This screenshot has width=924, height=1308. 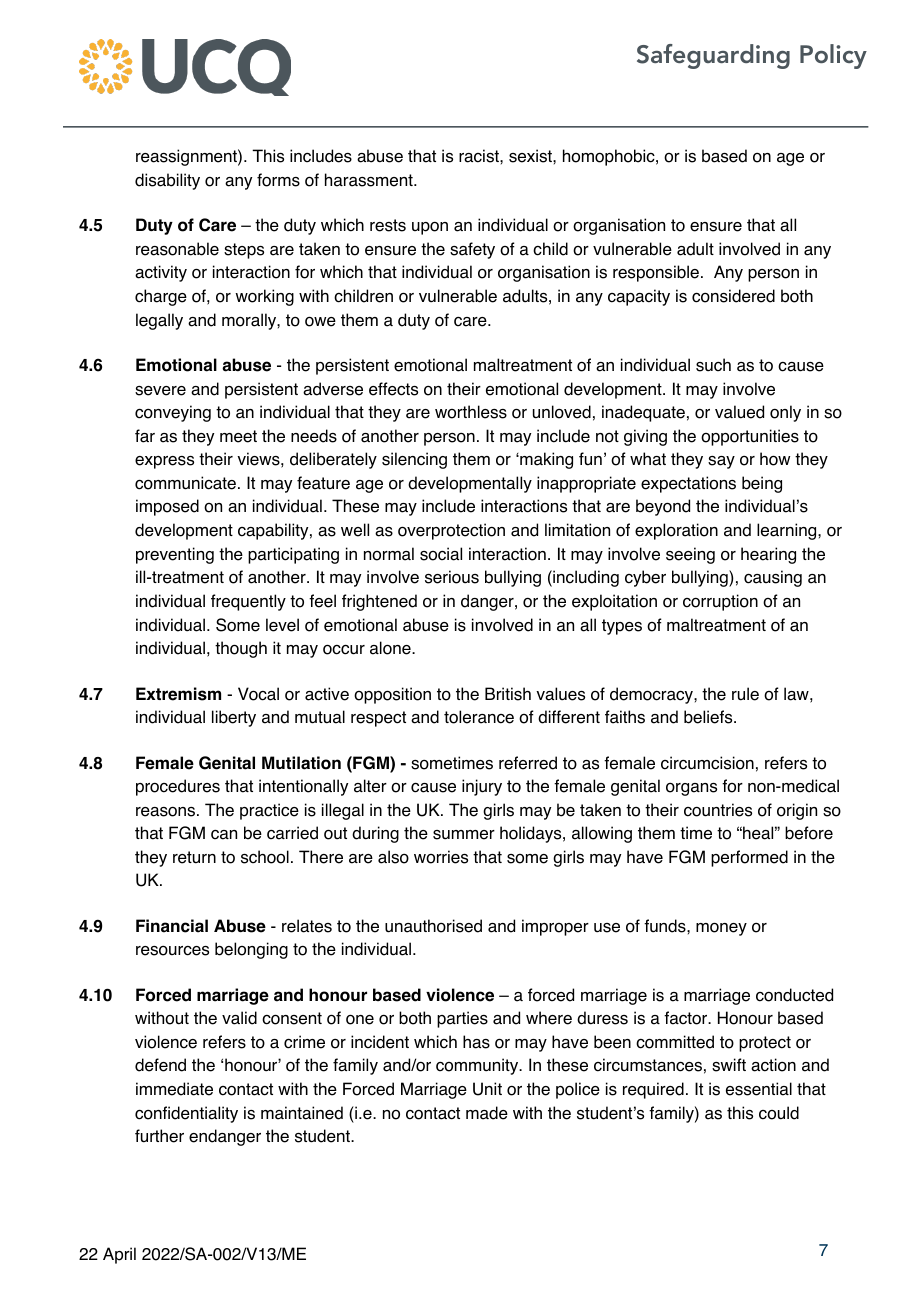 What do you see at coordinates (119, 1255) in the screenshot?
I see `April` at bounding box center [119, 1255].
